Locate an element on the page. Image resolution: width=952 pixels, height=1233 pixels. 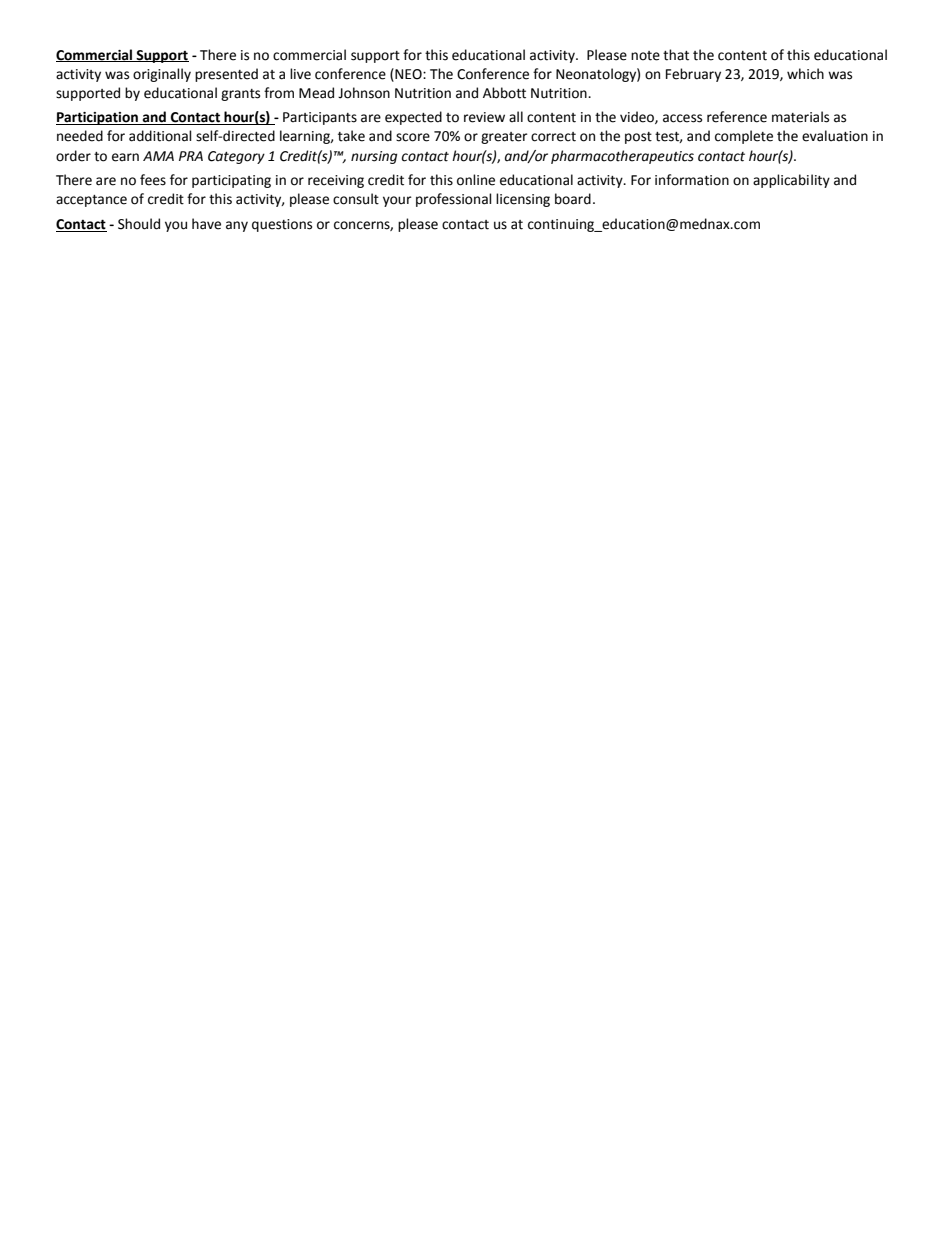
fees is located at coordinates (153, 180).
